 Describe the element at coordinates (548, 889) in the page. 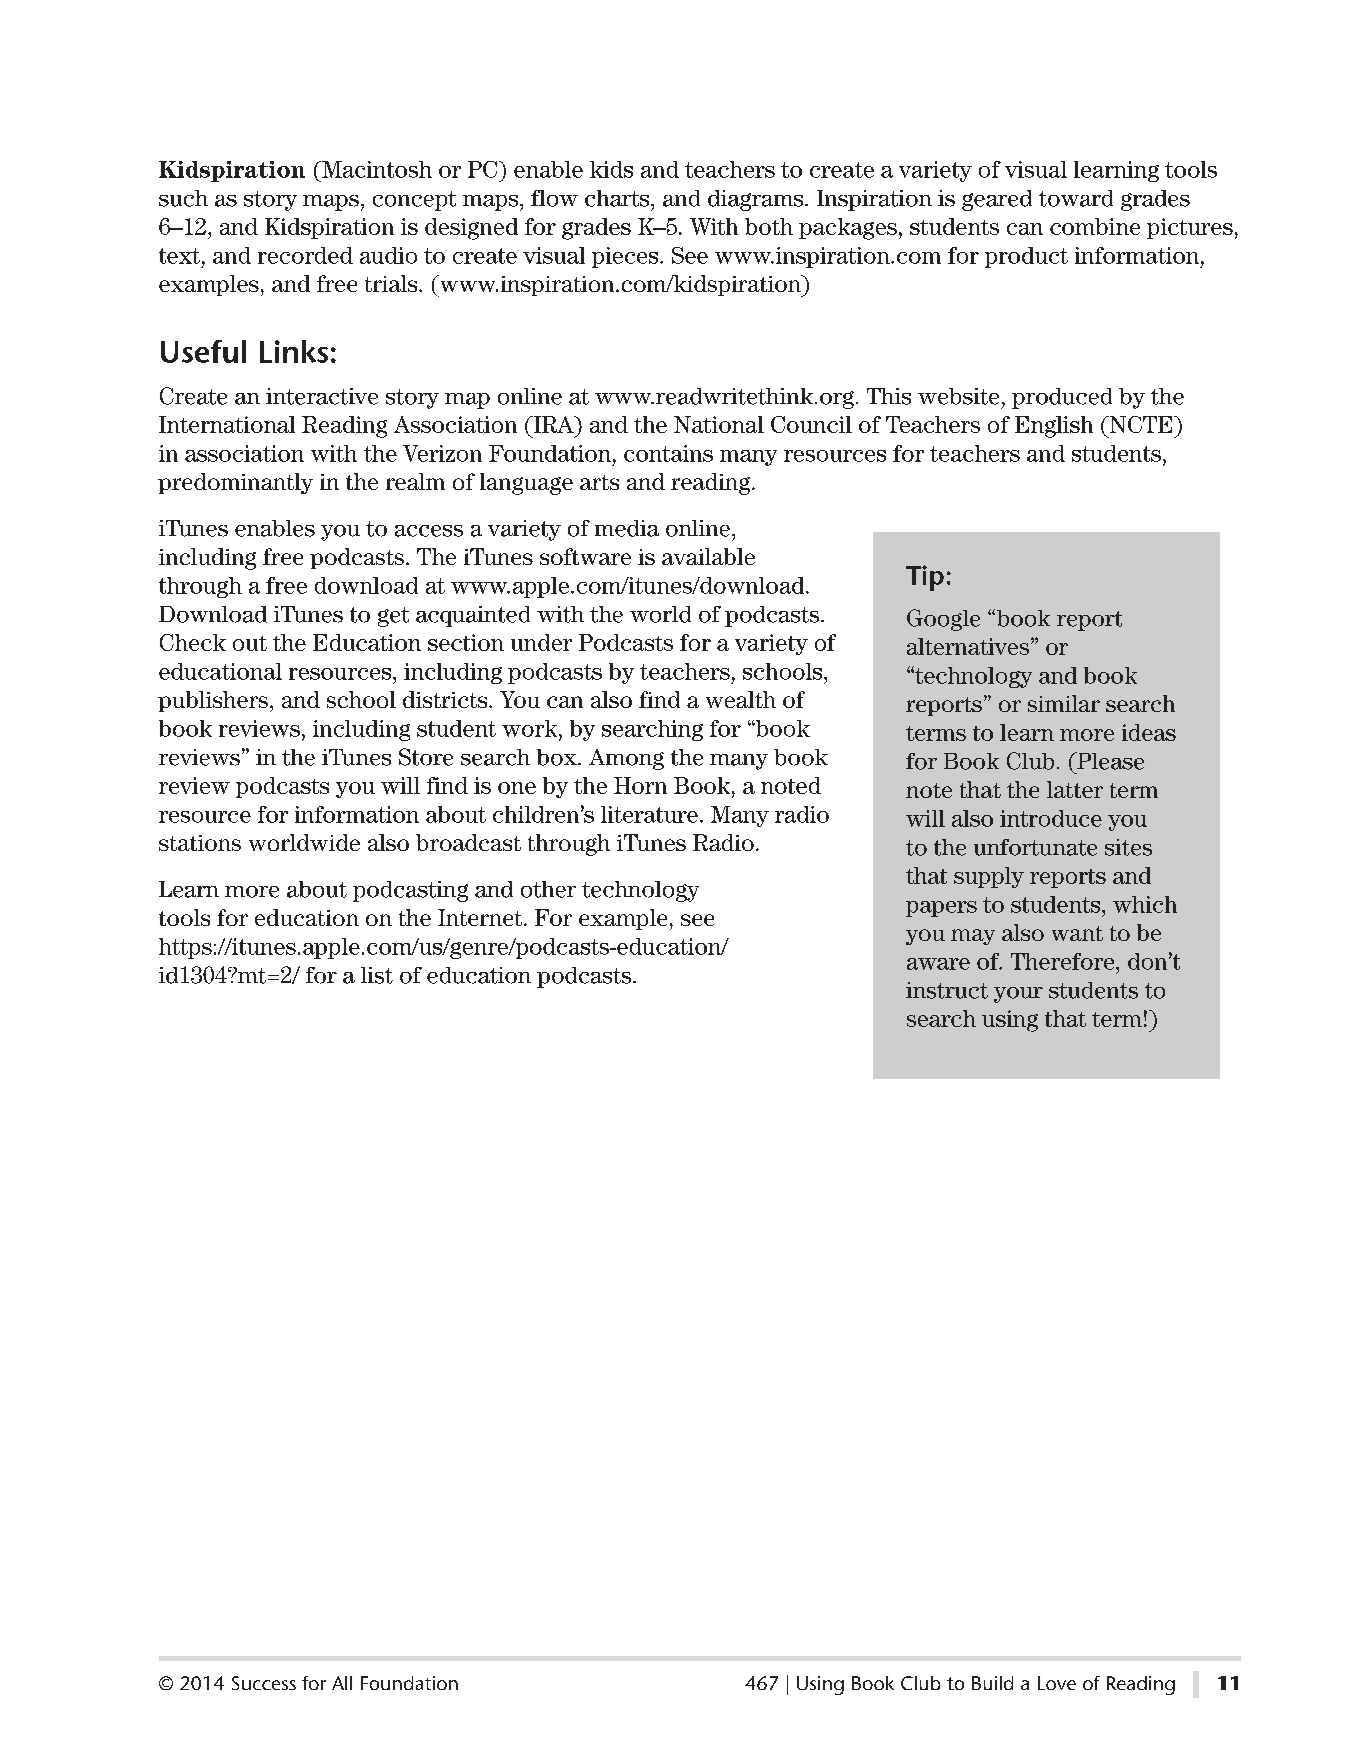

I see `other` at that location.
